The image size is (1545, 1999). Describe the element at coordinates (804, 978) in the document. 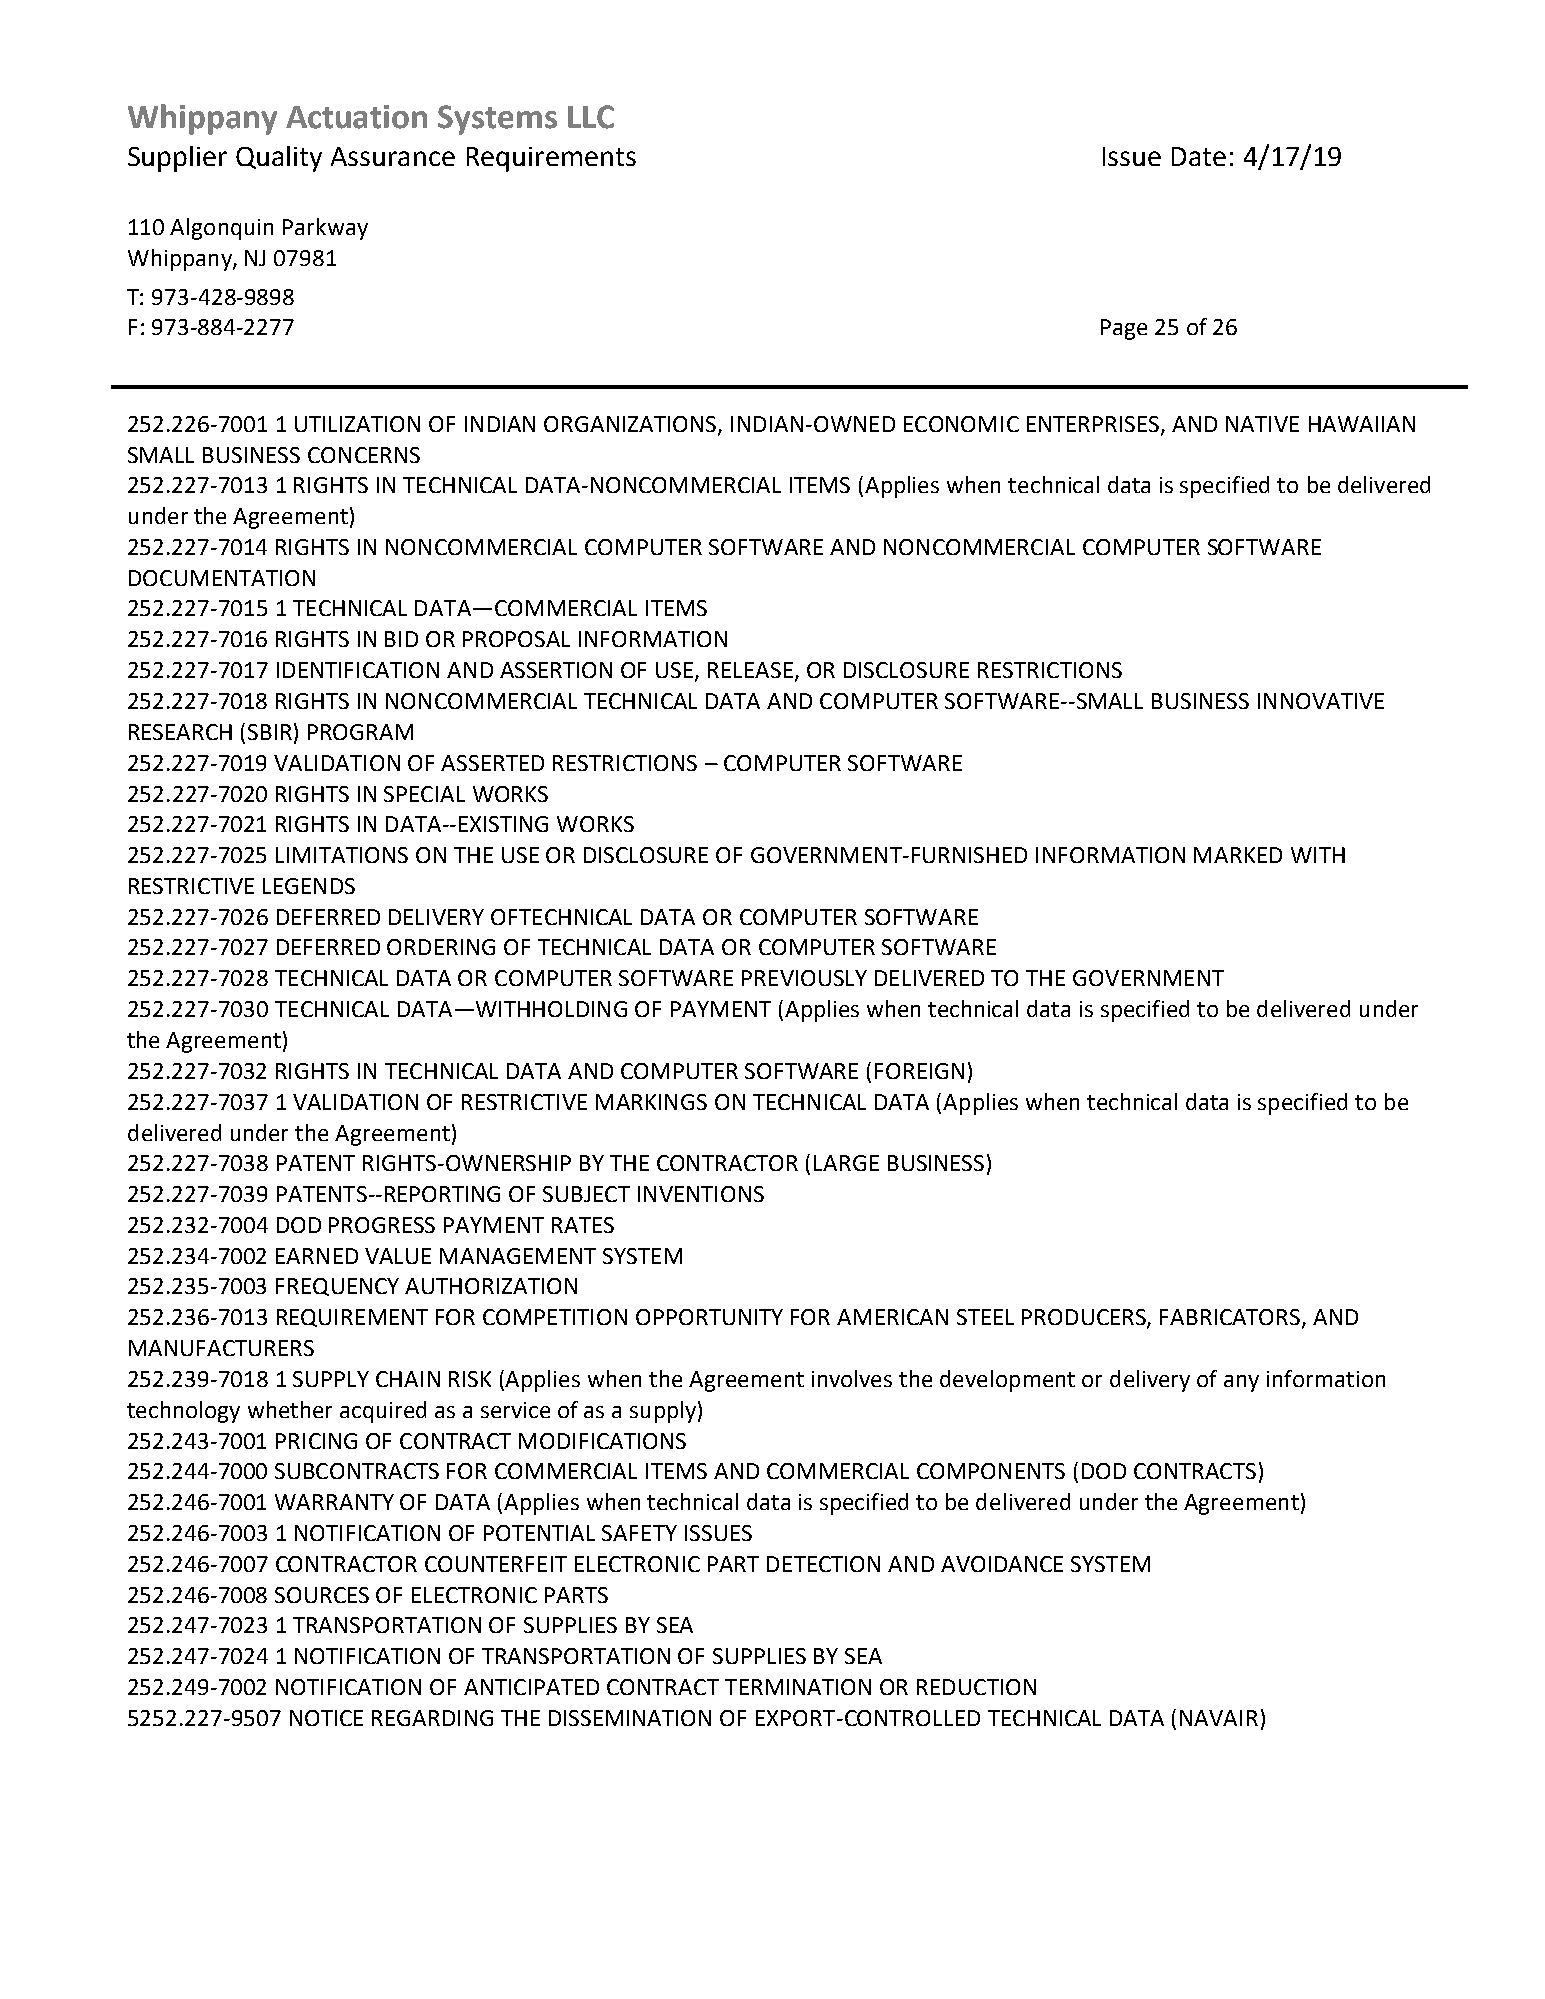

I see `PREVIOUSLY` at that location.
